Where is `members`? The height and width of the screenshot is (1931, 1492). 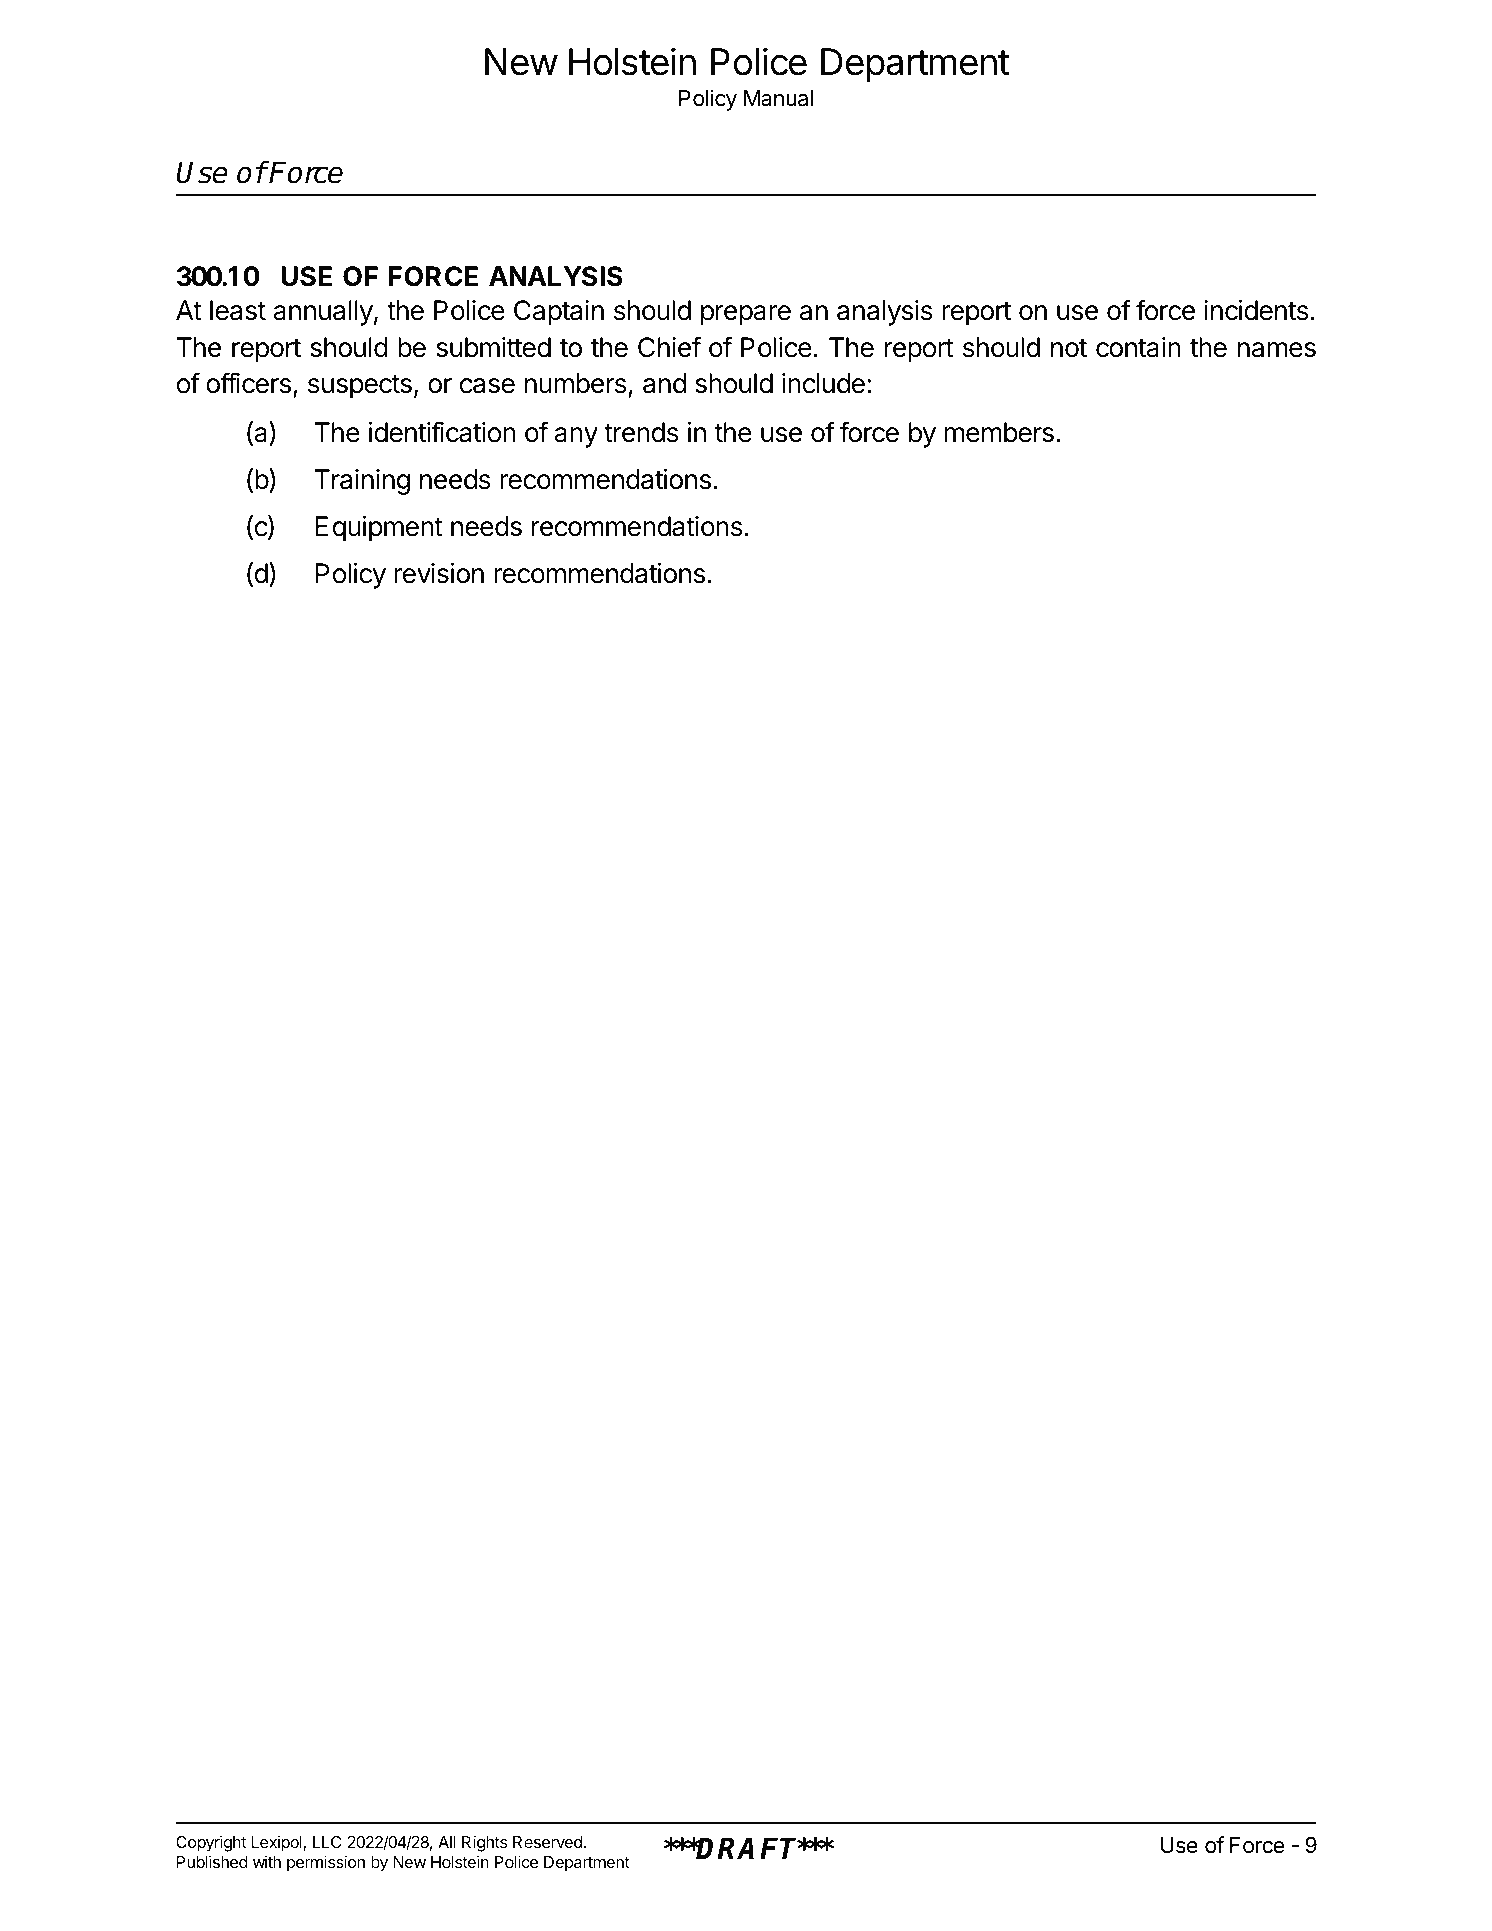
members is located at coordinates (999, 432).
